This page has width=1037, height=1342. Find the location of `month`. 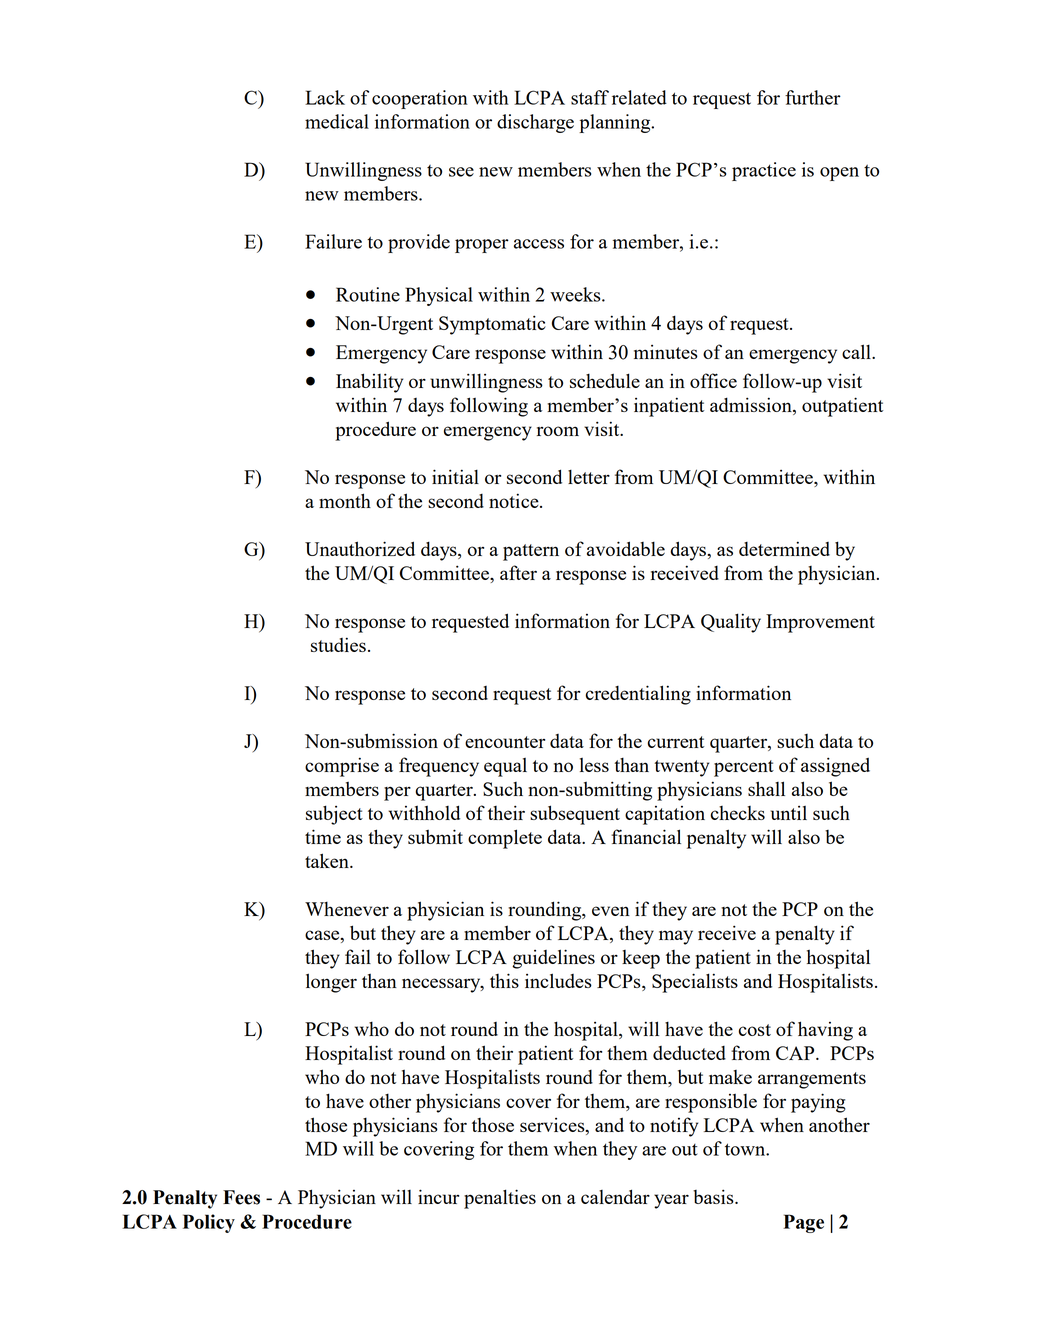

month is located at coordinates (345, 500).
